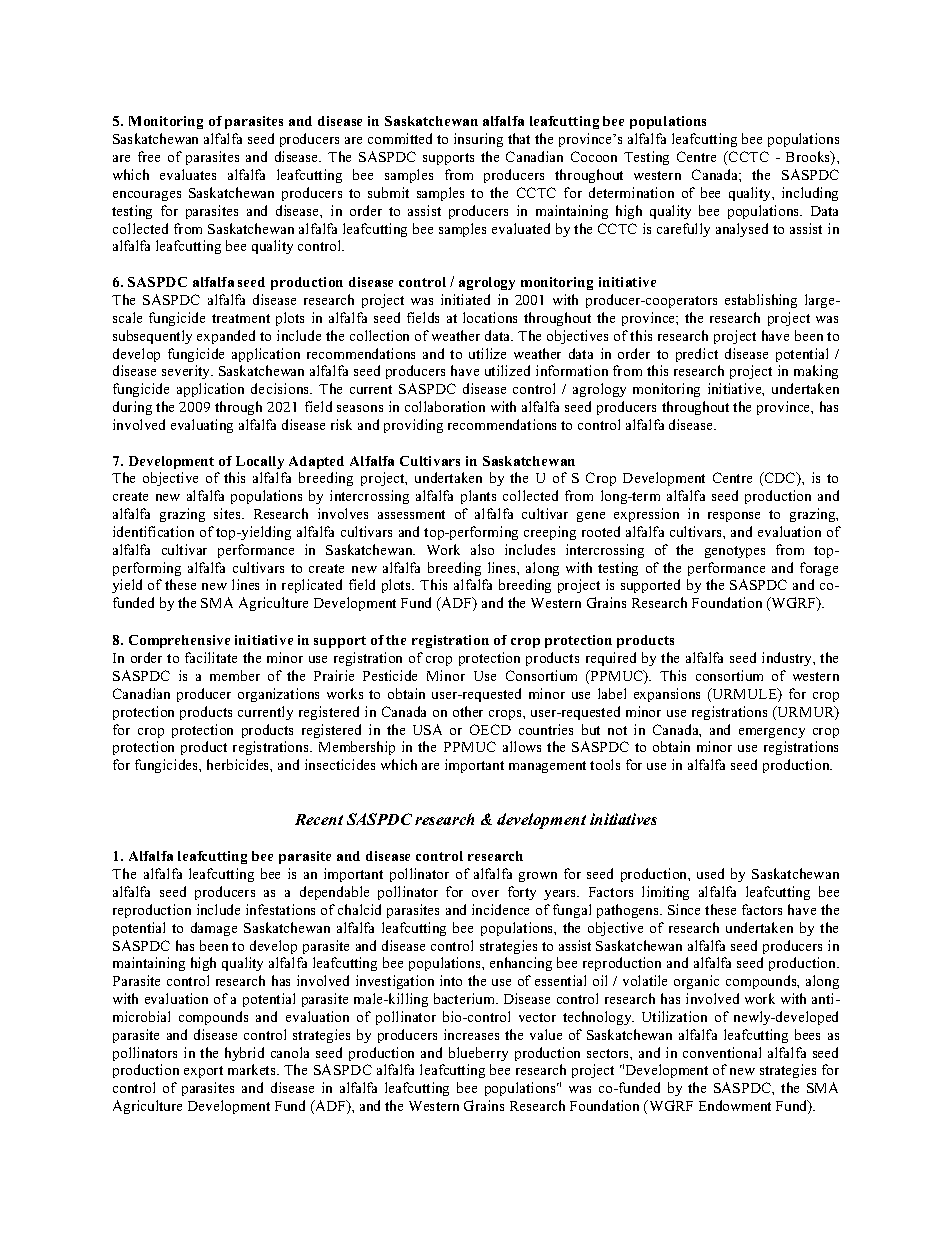  I want to click on export, so click(203, 1072).
